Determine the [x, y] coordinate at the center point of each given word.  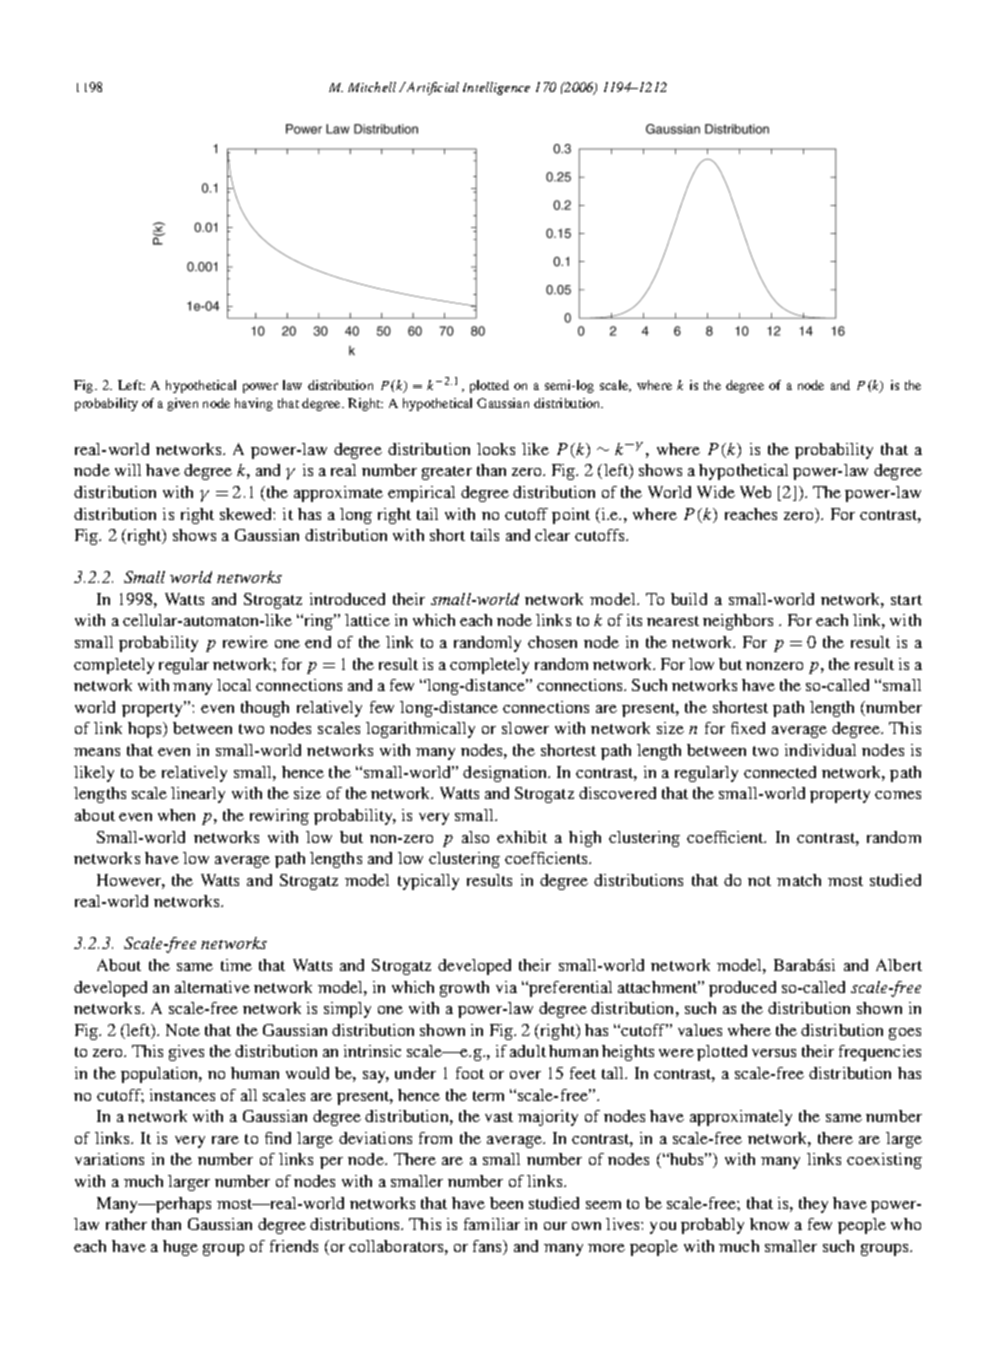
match [799, 880]
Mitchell [372, 87]
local [234, 685]
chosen [552, 642]
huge [180, 1248]
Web [755, 492]
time [236, 965]
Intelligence [496, 88]
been [506, 1203]
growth [464, 989]
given [182, 404]
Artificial [432, 88]
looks [496, 449]
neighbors [738, 622]
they [813, 1205]
